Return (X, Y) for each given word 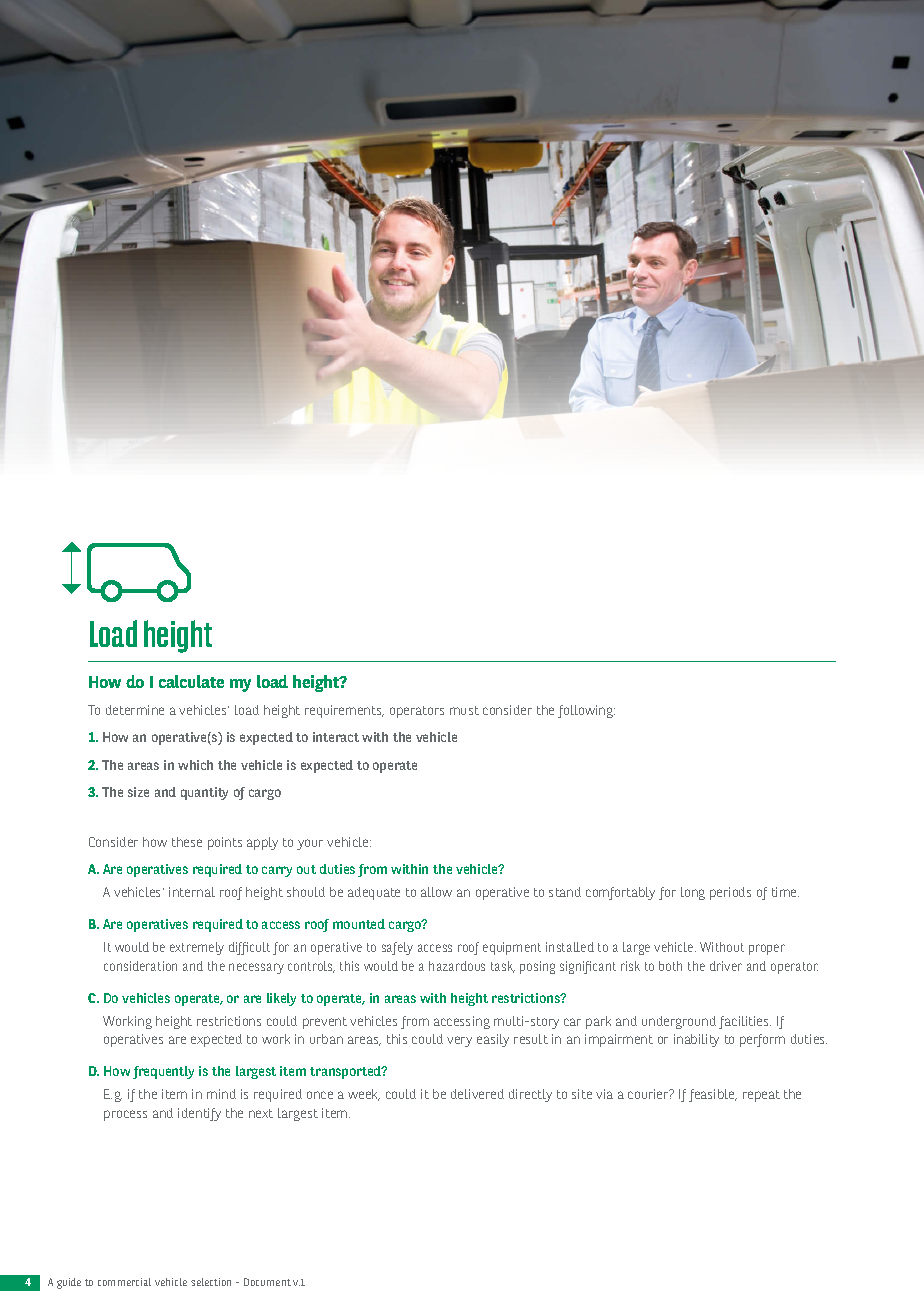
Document (267, 1282)
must (464, 710)
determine (135, 710)
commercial (124, 1282)
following (586, 711)
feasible (713, 1095)
